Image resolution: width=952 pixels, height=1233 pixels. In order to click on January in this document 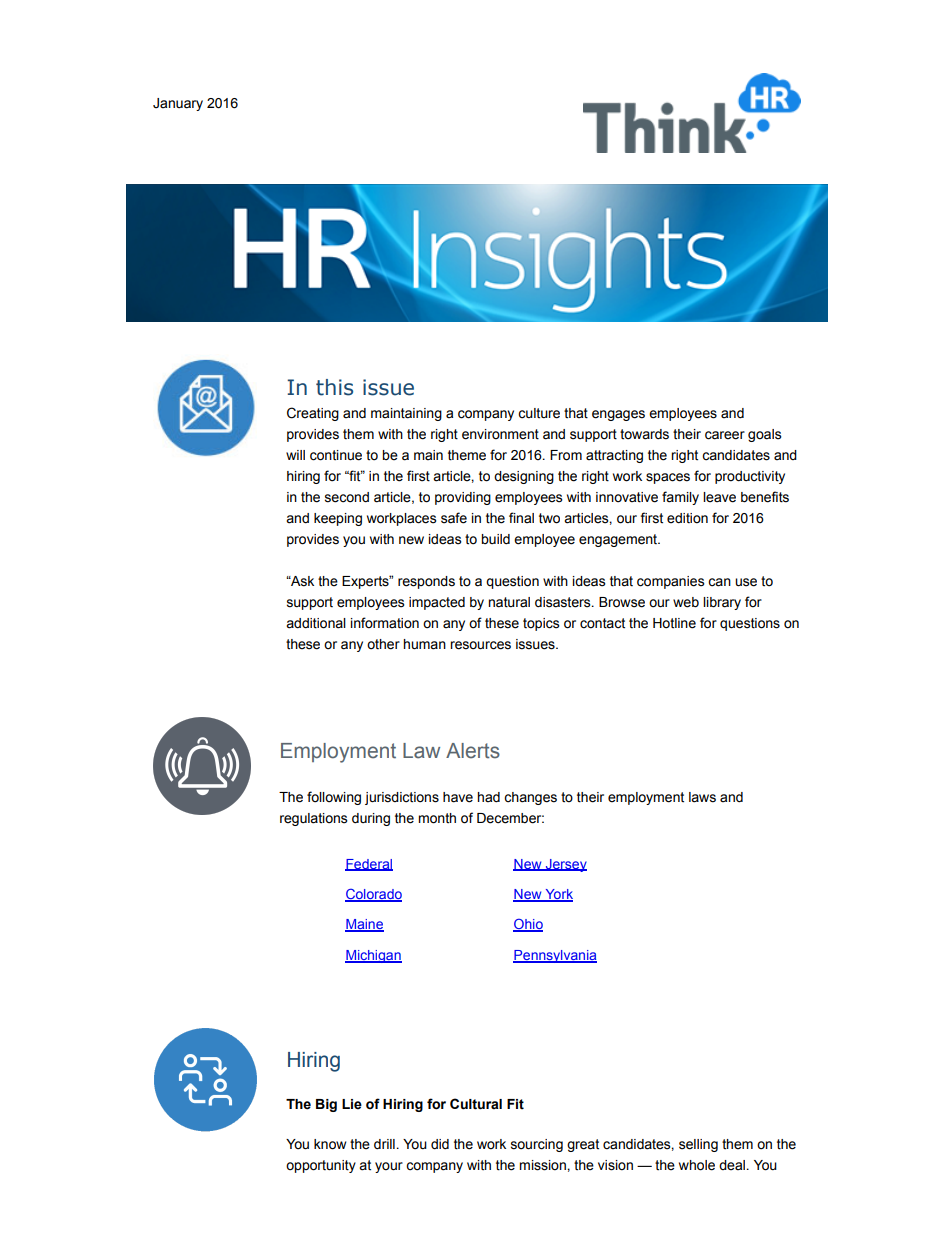, I will do `click(178, 104)`.
